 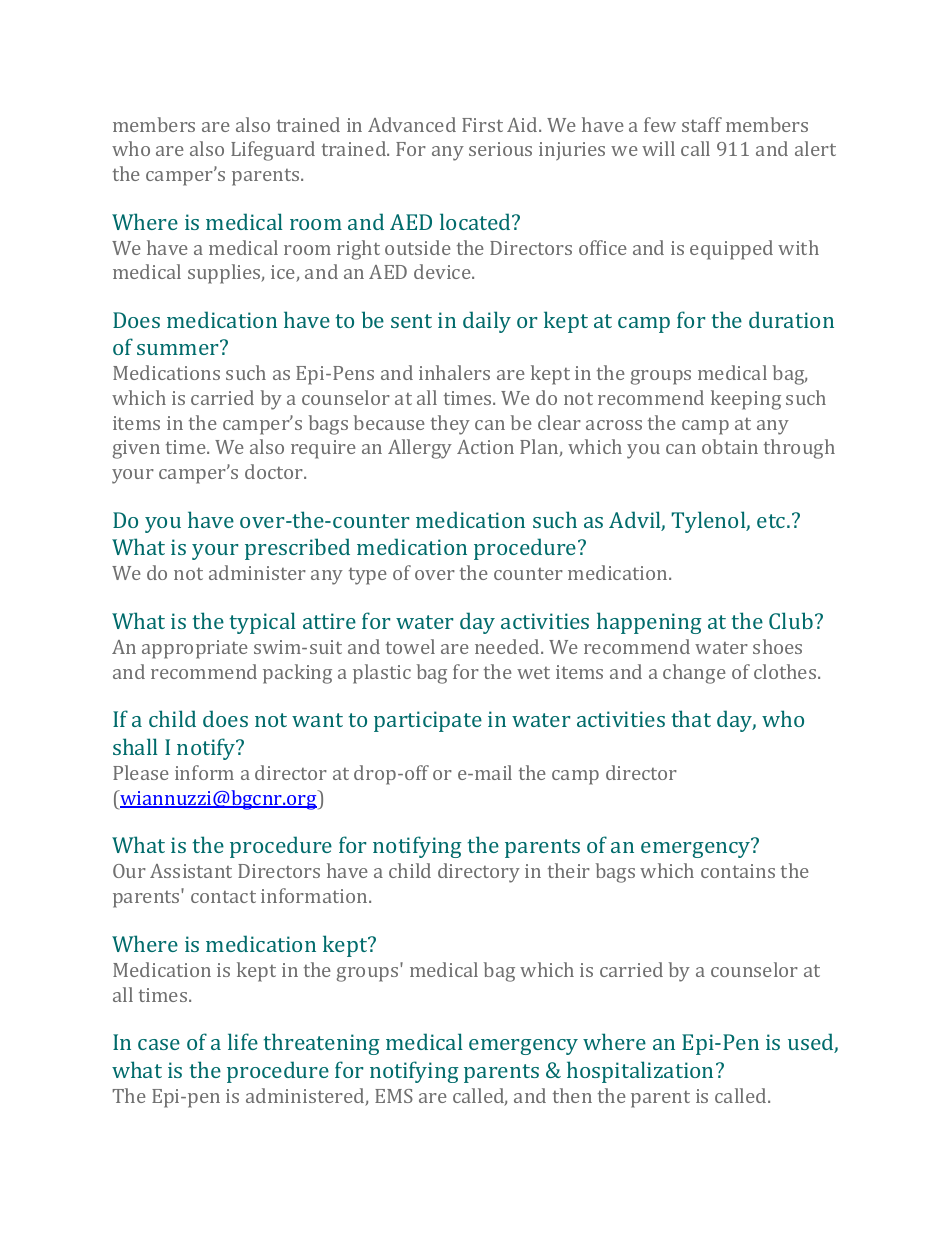 What do you see at coordinates (730, 446) in the document?
I see `obtain` at bounding box center [730, 446].
